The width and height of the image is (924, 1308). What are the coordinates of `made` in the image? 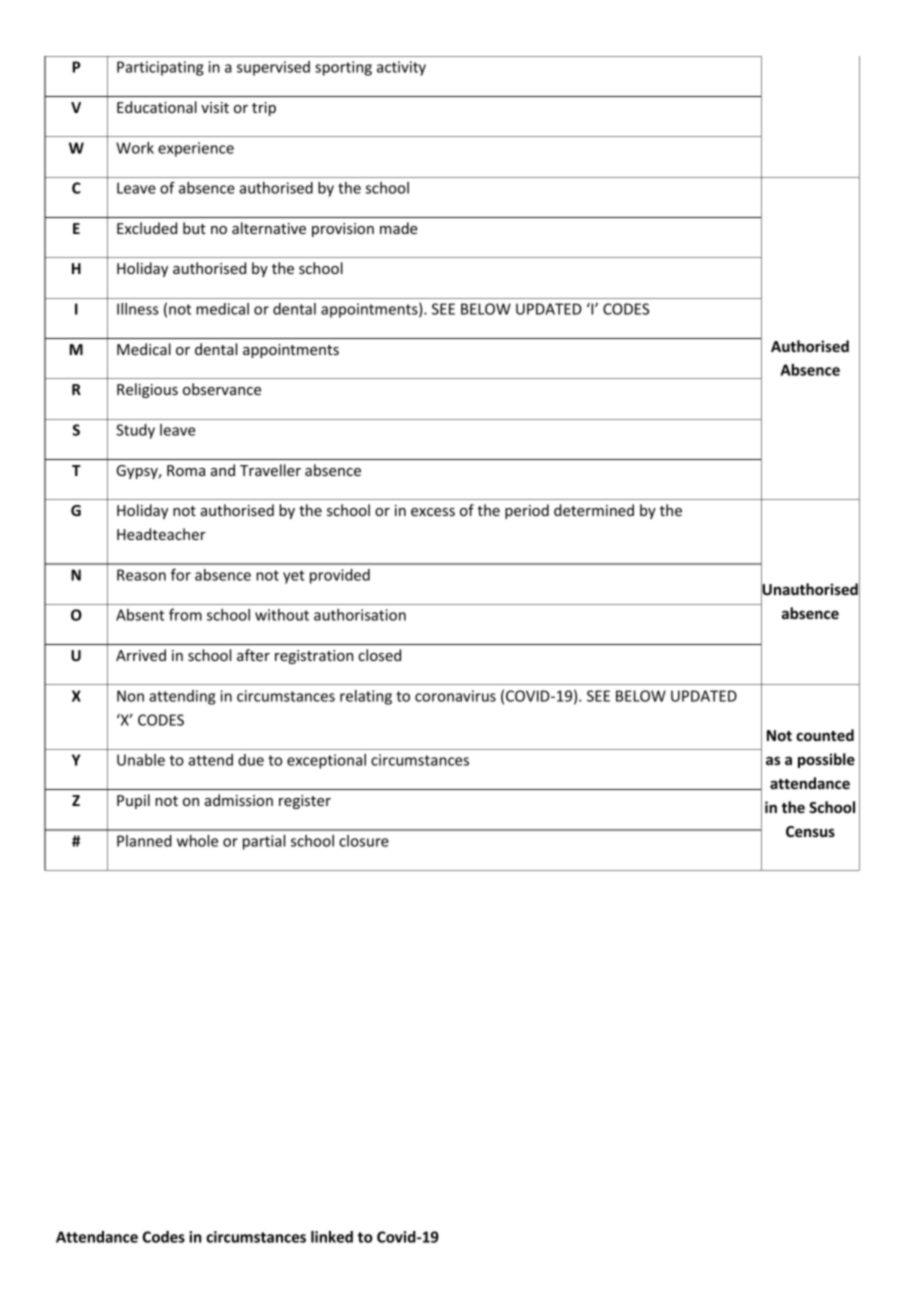 It's located at (399, 228).
